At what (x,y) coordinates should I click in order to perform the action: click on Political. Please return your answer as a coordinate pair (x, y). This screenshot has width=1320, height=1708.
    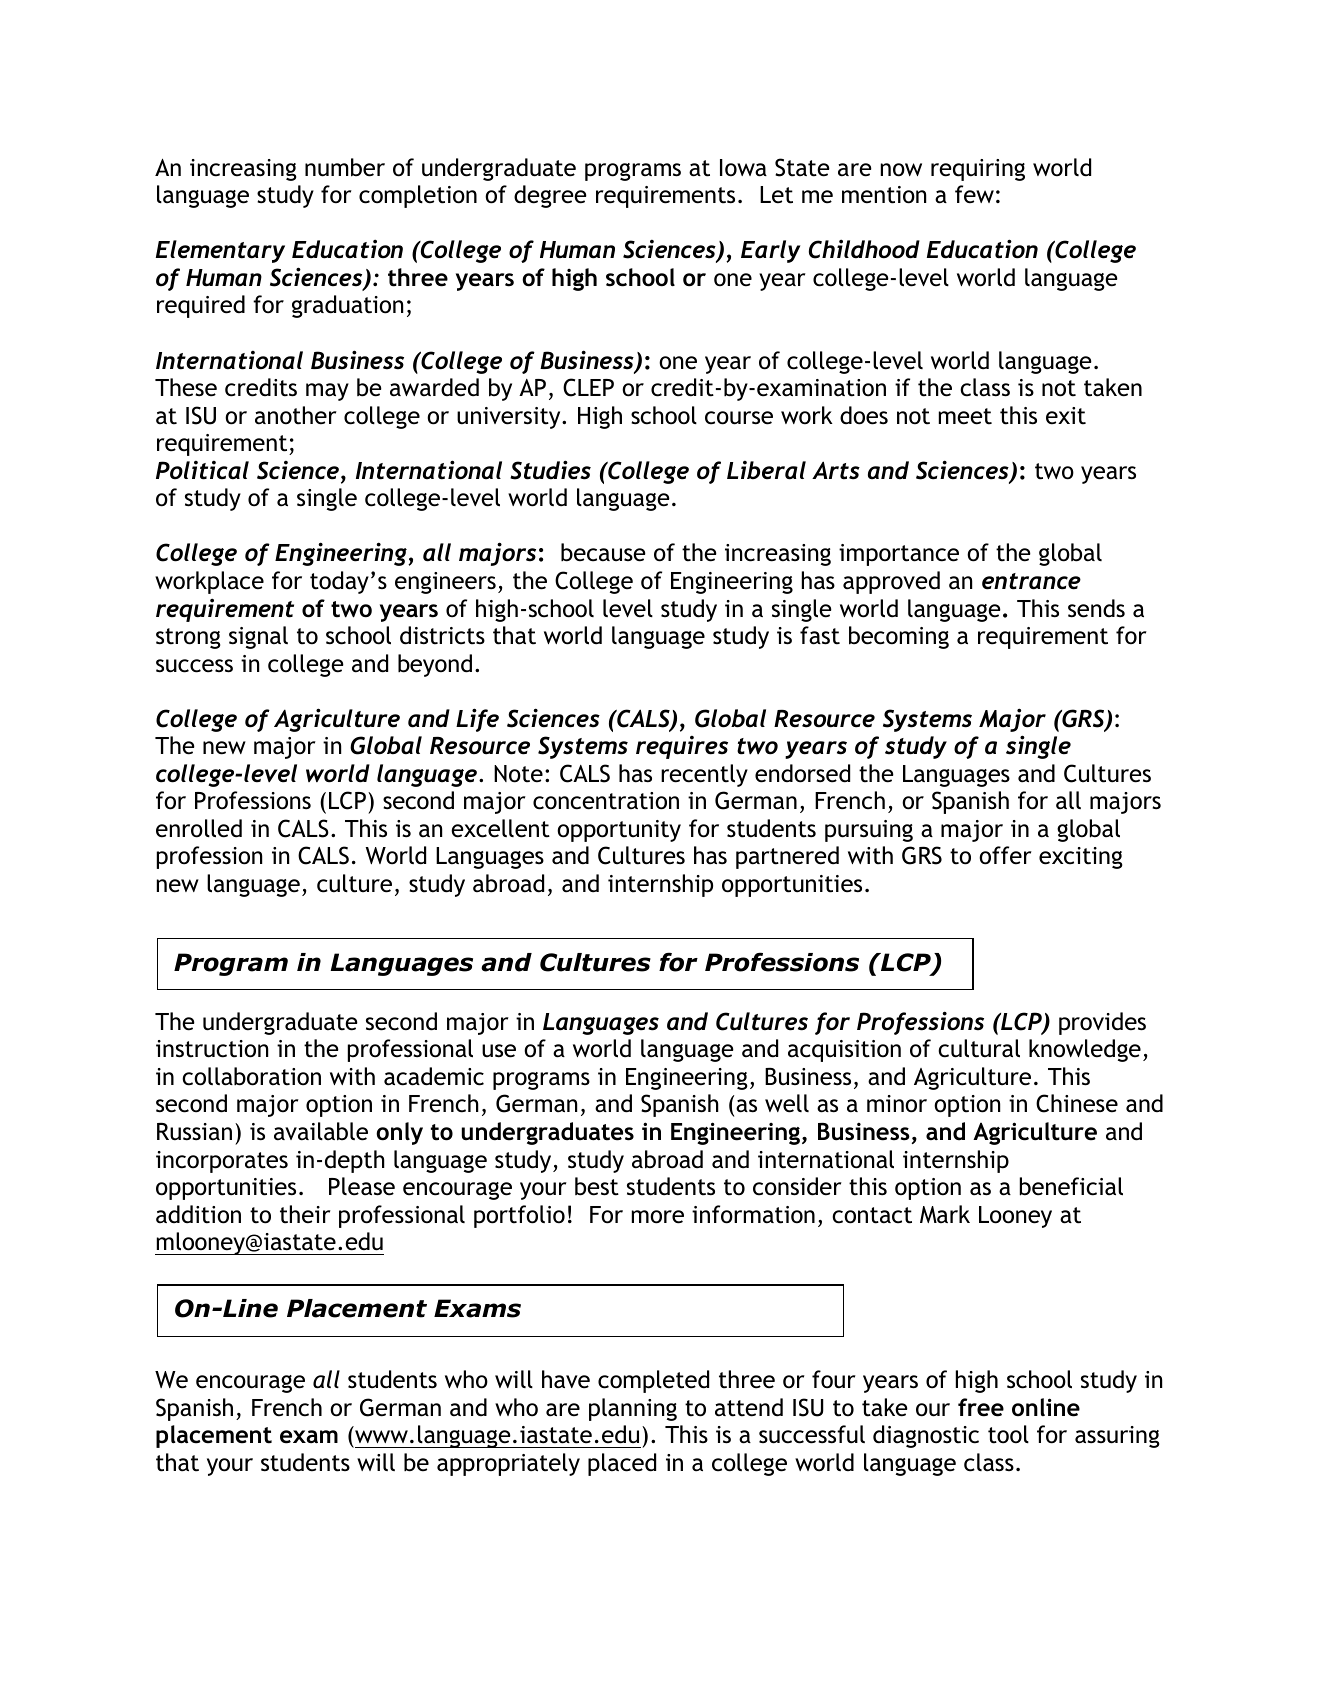
    Looking at the image, I should click on (202, 470).
